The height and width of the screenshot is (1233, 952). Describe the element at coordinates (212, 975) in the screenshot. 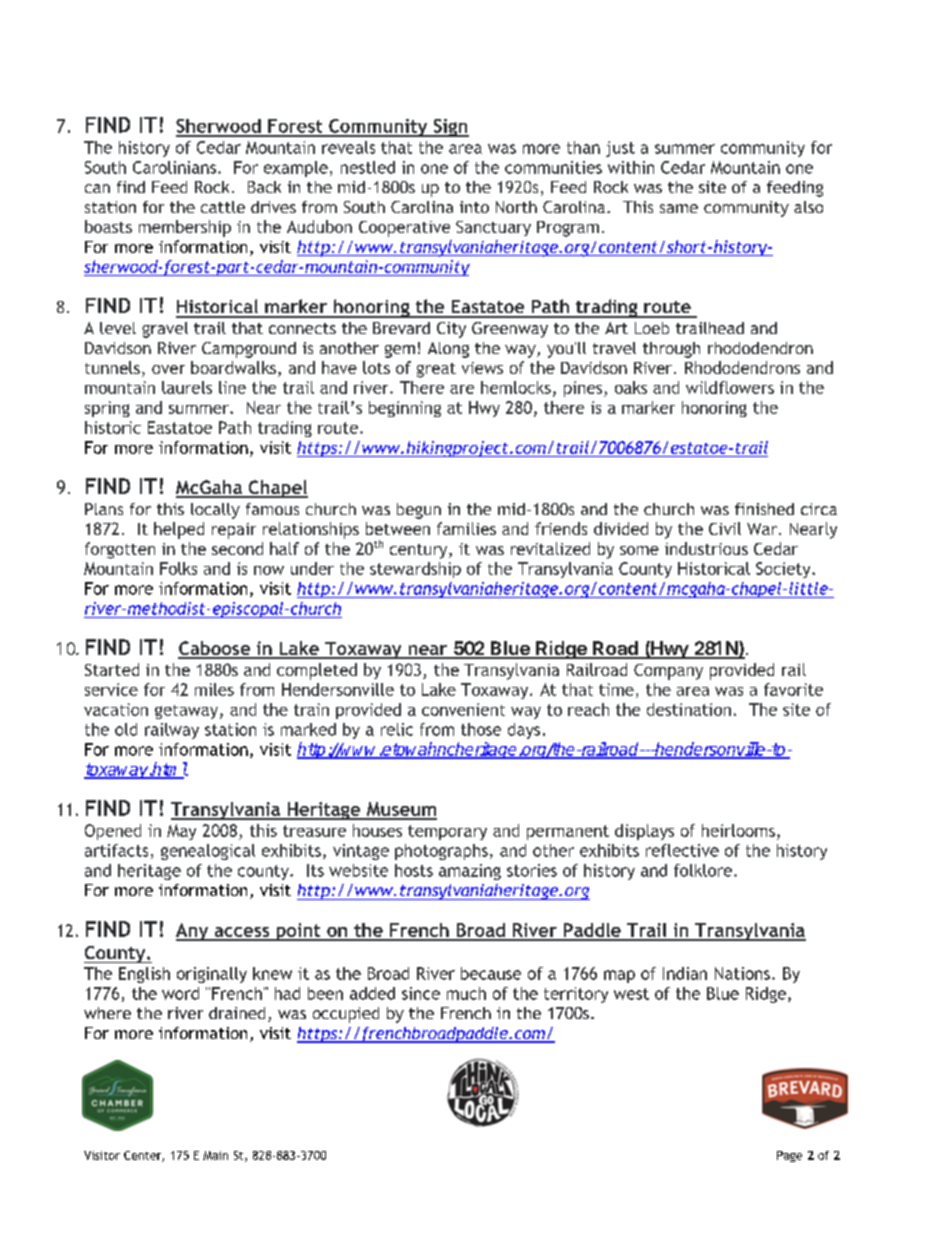

I see `originally` at that location.
